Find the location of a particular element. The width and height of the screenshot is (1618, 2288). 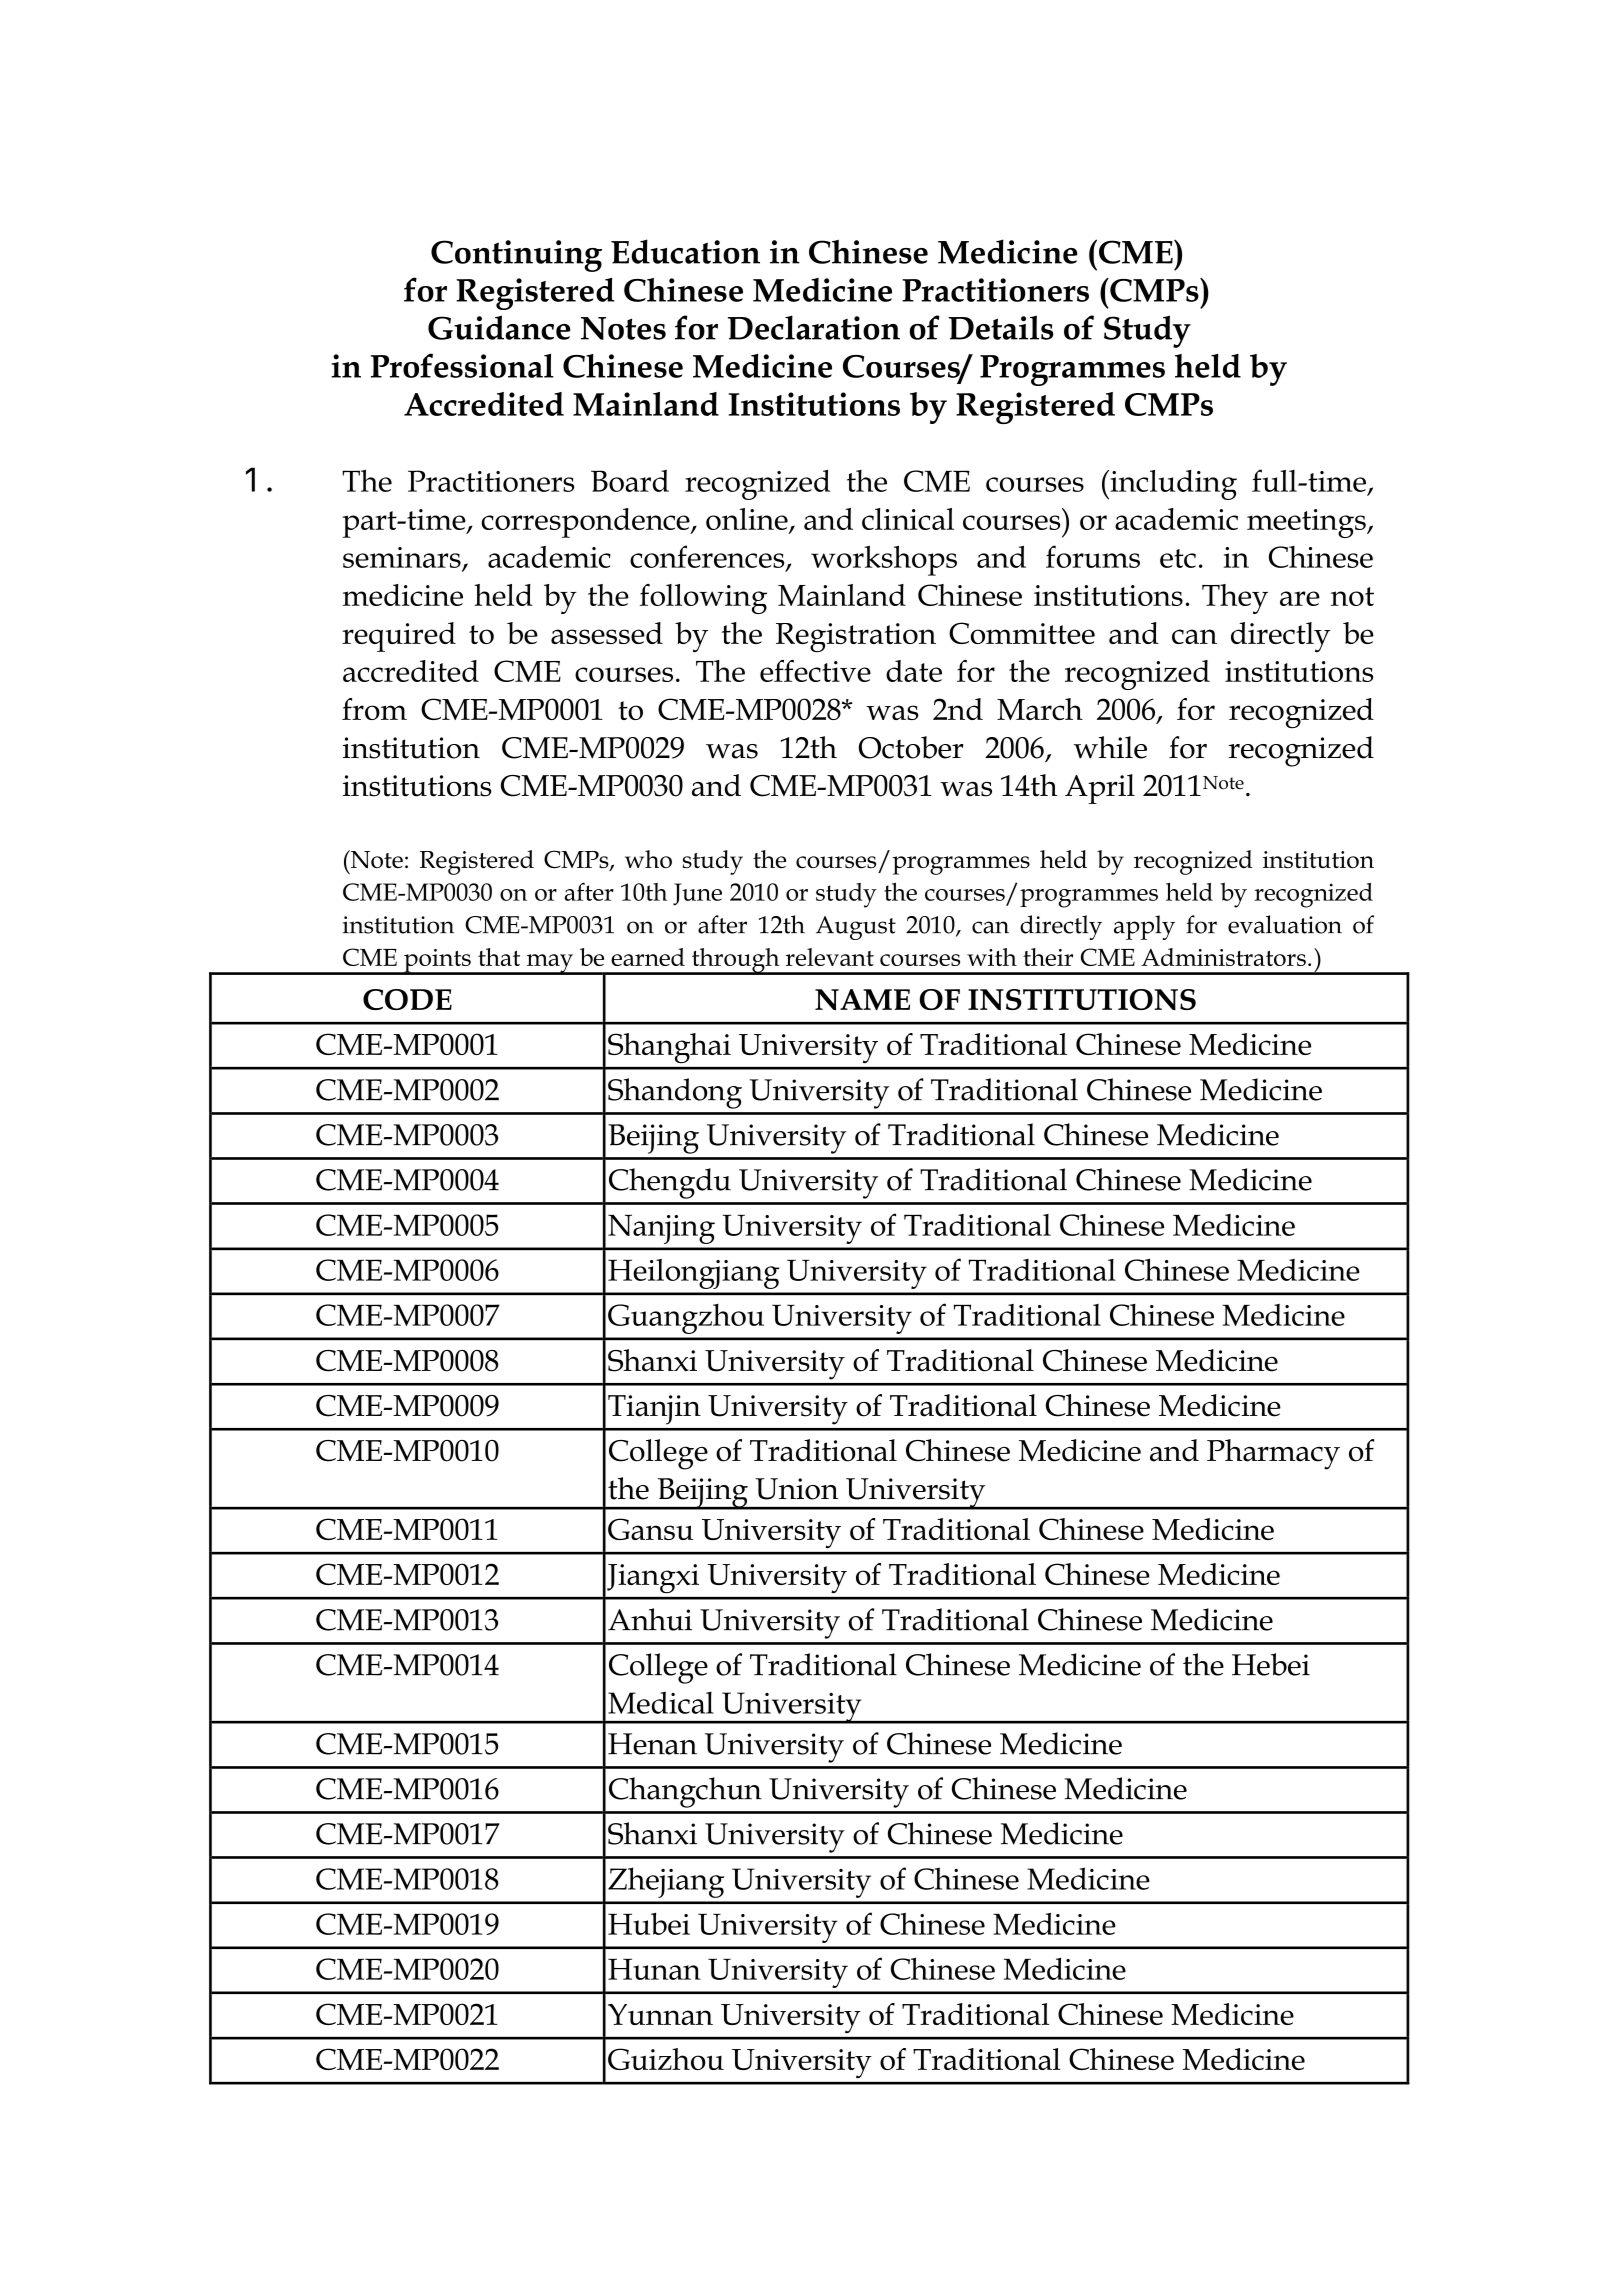

Union is located at coordinates (797, 1489).
